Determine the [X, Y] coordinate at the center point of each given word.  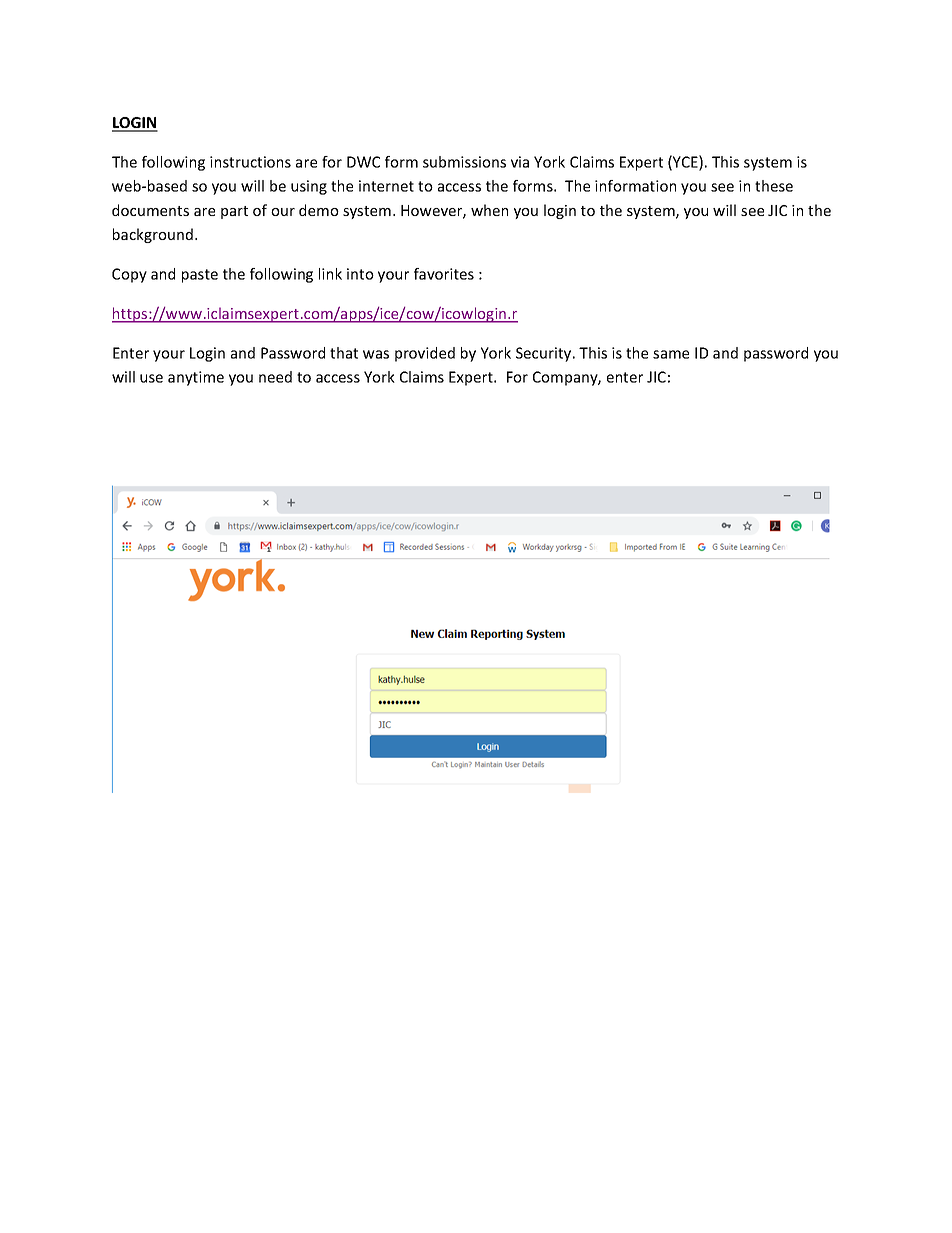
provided [425, 354]
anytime [196, 378]
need [275, 377]
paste [200, 276]
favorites [444, 274]
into [360, 274]
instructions [250, 162]
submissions [464, 162]
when [489, 210]
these [774, 186]
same [671, 354]
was [376, 354]
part [234, 212]
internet [386, 186]
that [344, 353]
